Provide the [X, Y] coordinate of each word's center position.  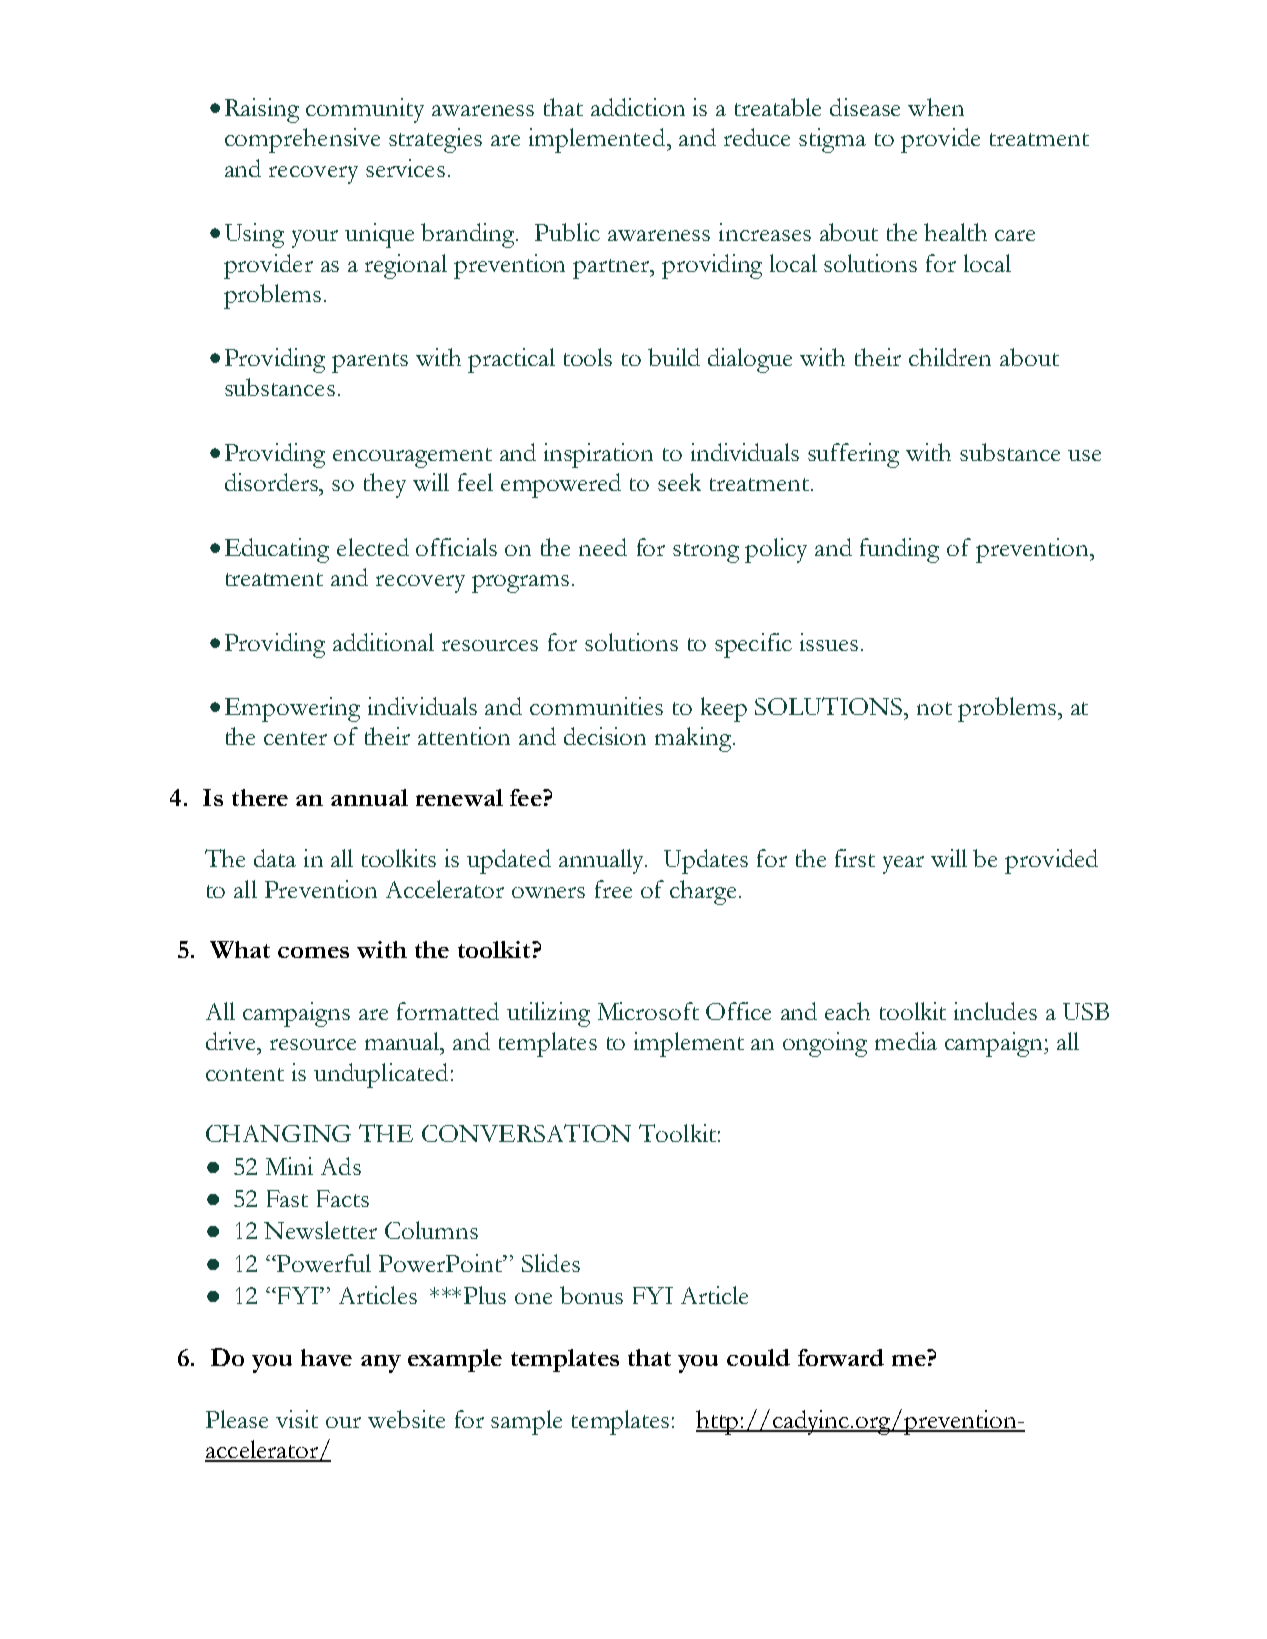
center [295, 738]
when [936, 107]
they [385, 485]
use [1084, 455]
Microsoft [648, 1011]
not [934, 708]
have [326, 1357]
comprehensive [302, 140]
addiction [638, 107]
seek [679, 482]
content [245, 1074]
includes [995, 1011]
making [694, 739]
